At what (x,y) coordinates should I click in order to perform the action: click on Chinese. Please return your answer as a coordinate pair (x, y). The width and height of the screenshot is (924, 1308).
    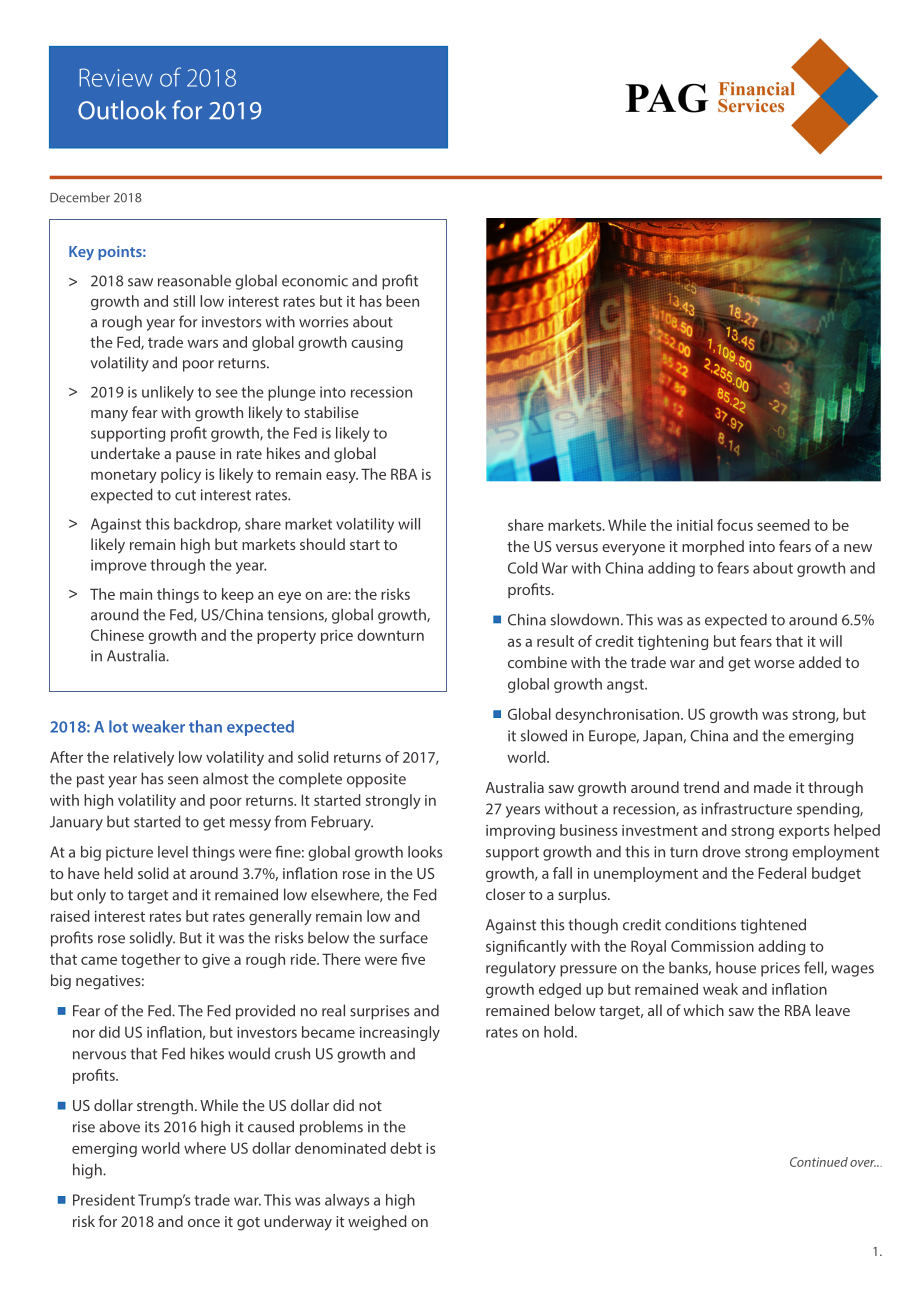
    Looking at the image, I should click on (117, 635).
